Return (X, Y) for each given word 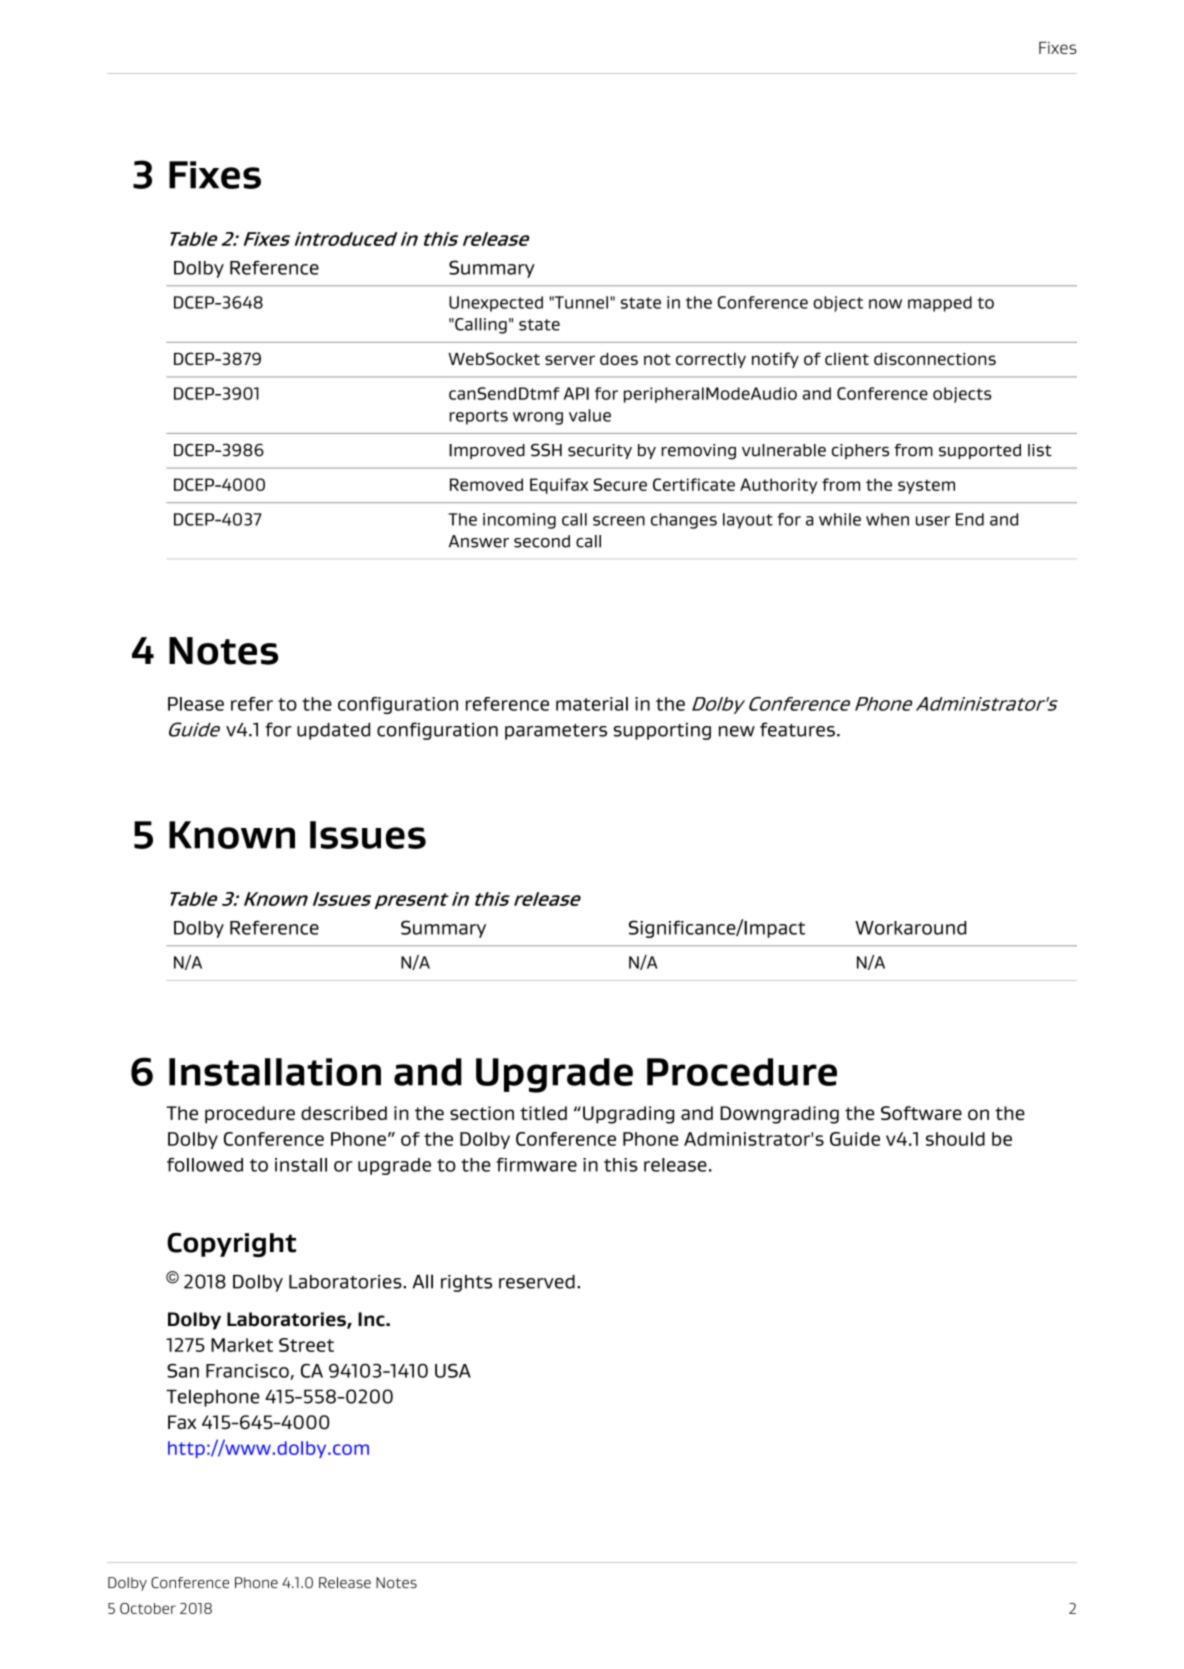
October (148, 1608)
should (955, 1139)
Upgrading (628, 1115)
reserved (537, 1282)
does (619, 359)
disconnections (935, 359)
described (344, 1113)
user (933, 521)
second (542, 541)
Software (921, 1113)
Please (196, 704)
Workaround (910, 928)
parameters (556, 732)
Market (242, 1345)
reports (479, 417)
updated (333, 731)
